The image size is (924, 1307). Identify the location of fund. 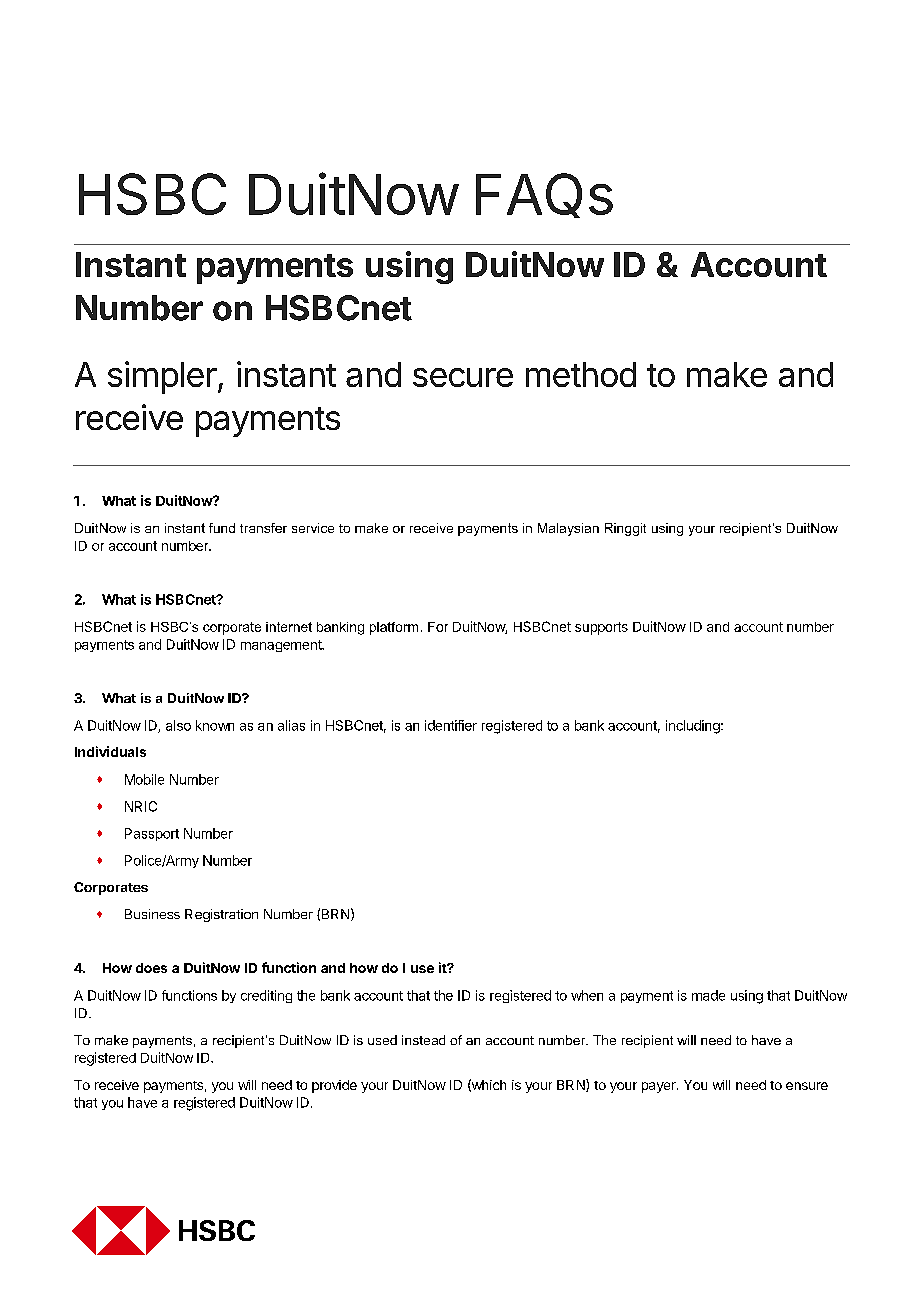
(222, 528).
